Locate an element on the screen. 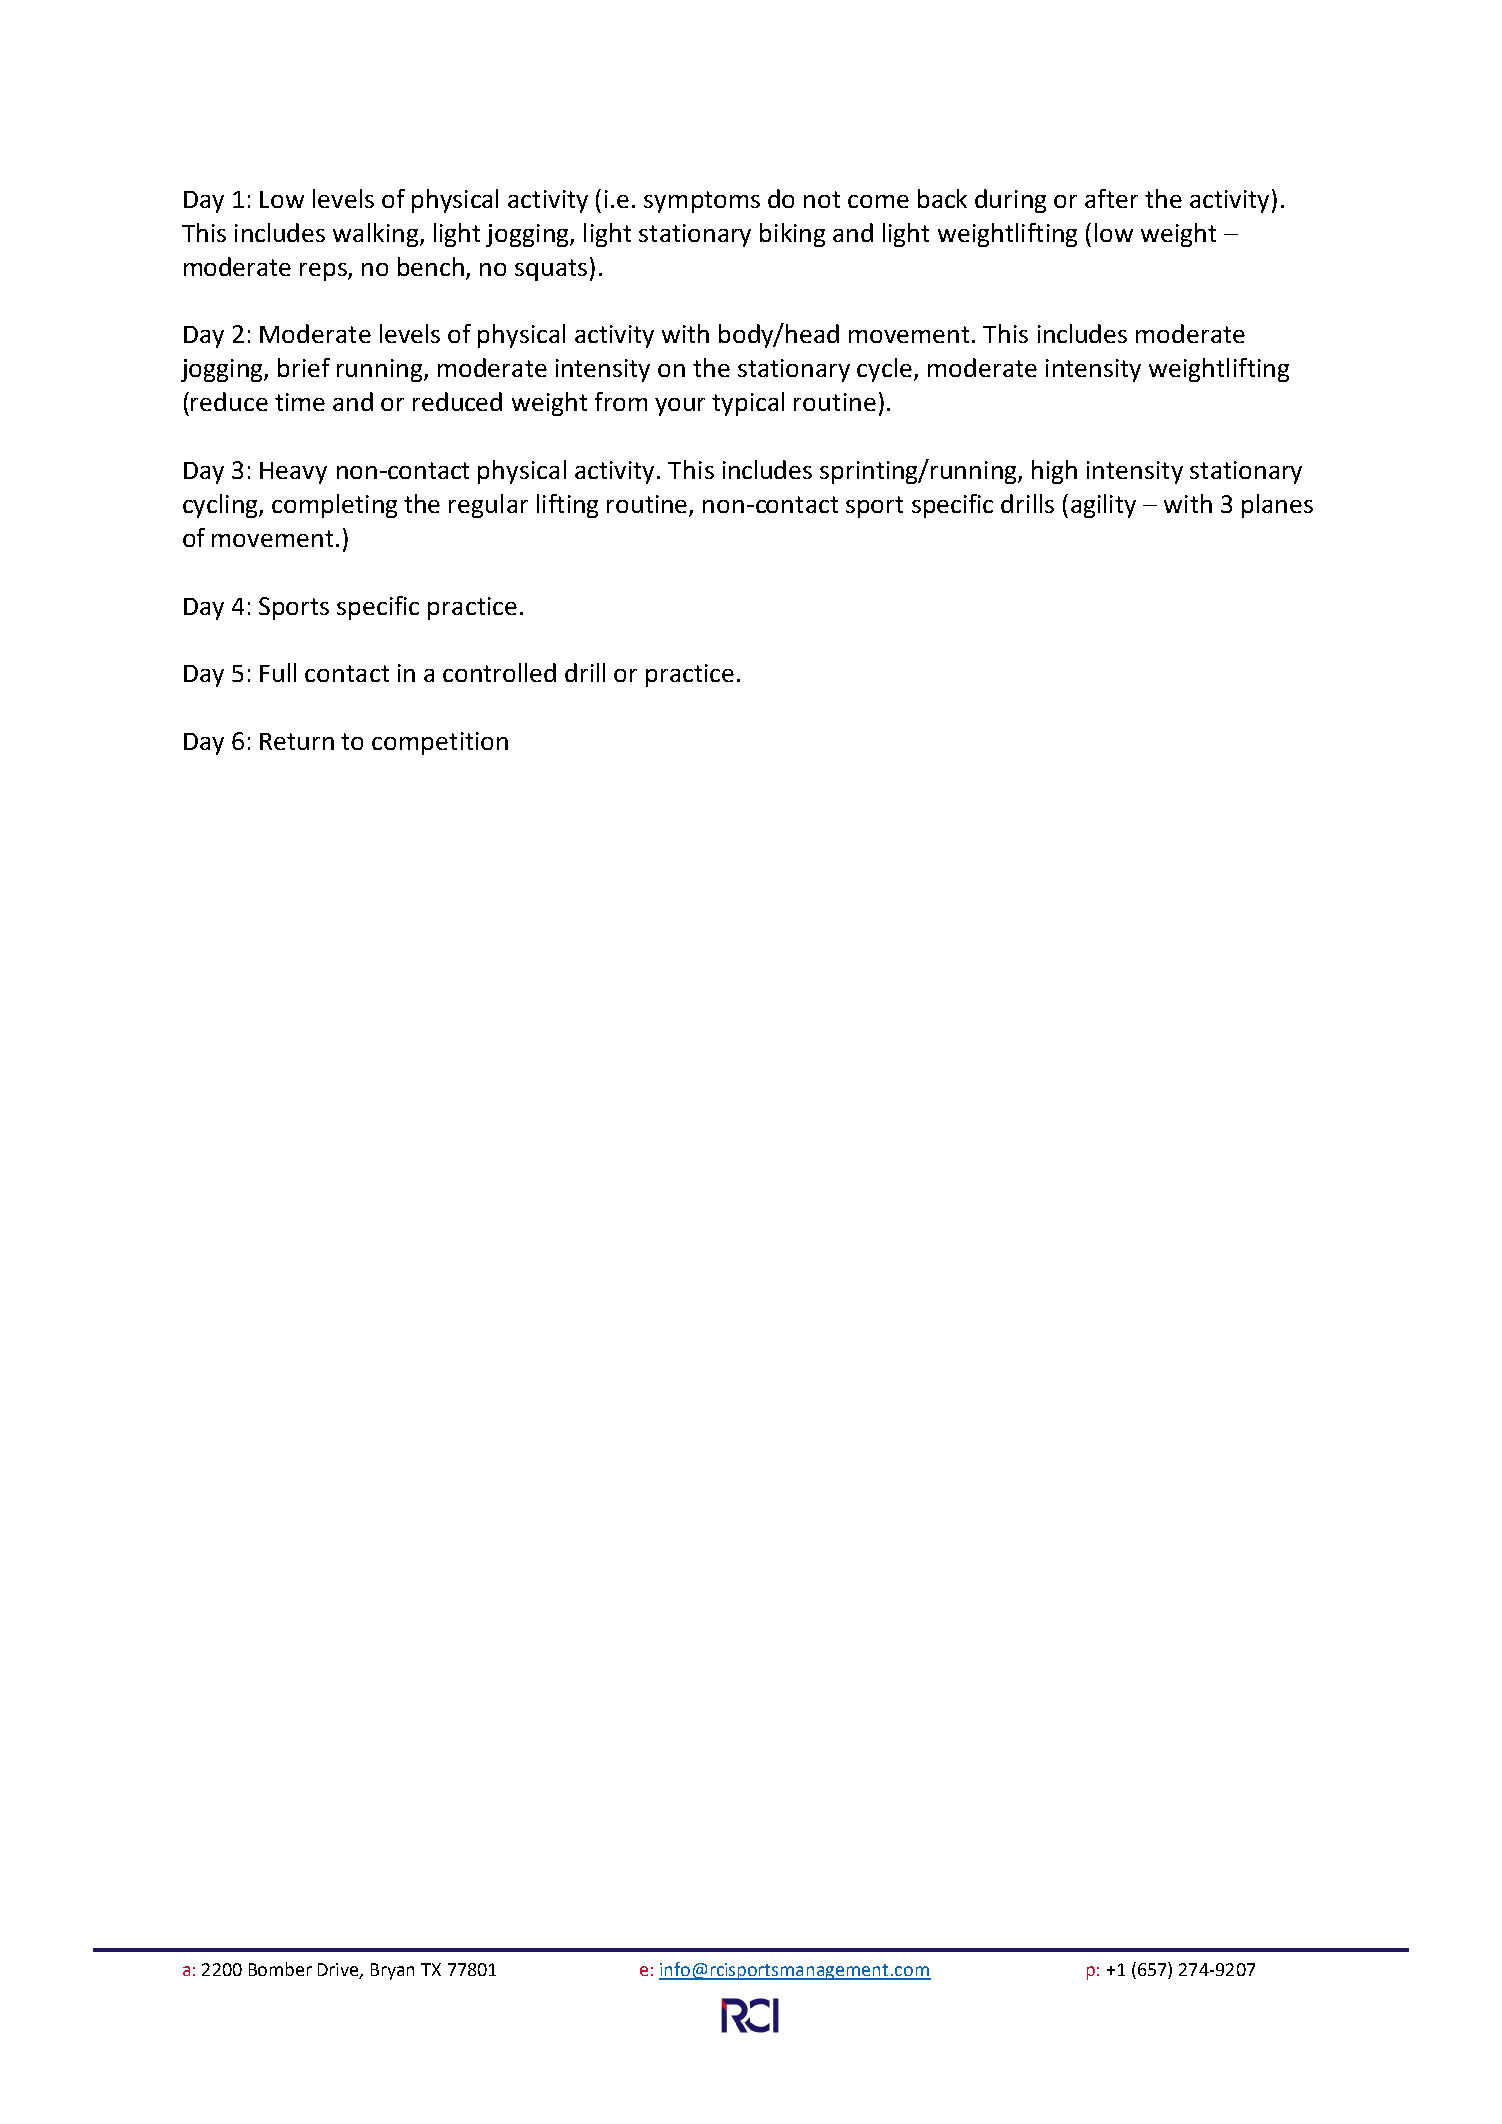 Image resolution: width=1502 pixels, height=2124 pixels. agility is located at coordinates (1103, 506).
